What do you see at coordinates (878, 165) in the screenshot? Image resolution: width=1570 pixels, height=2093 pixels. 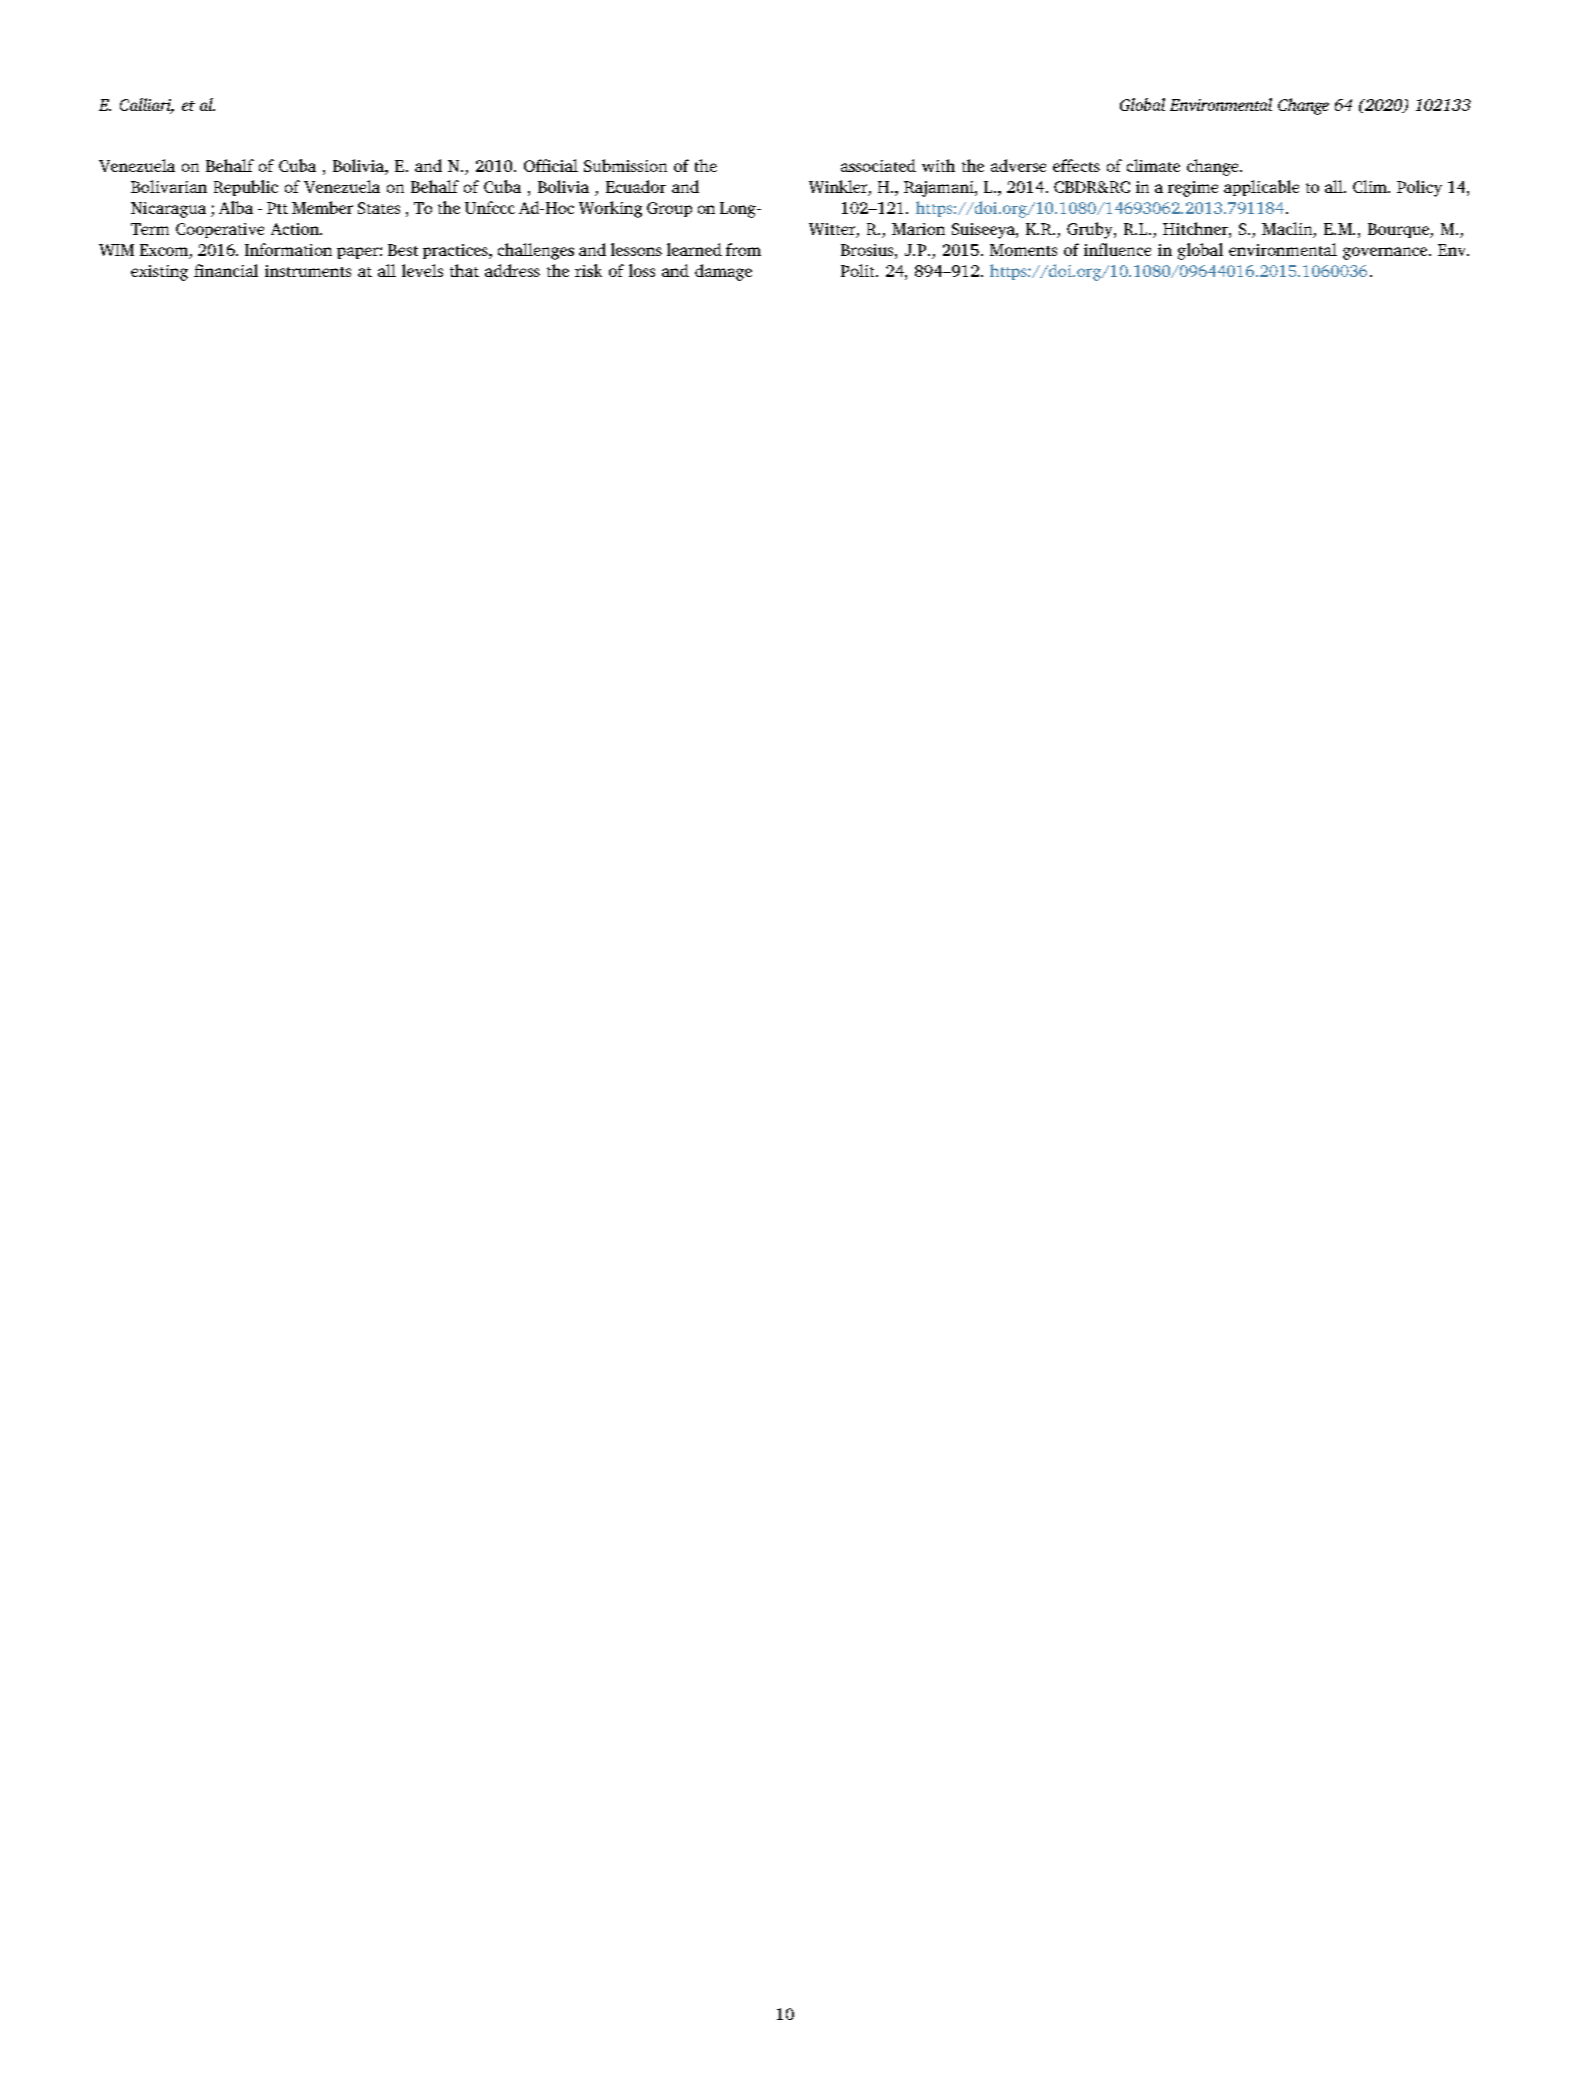 I see `associated` at bounding box center [878, 165].
